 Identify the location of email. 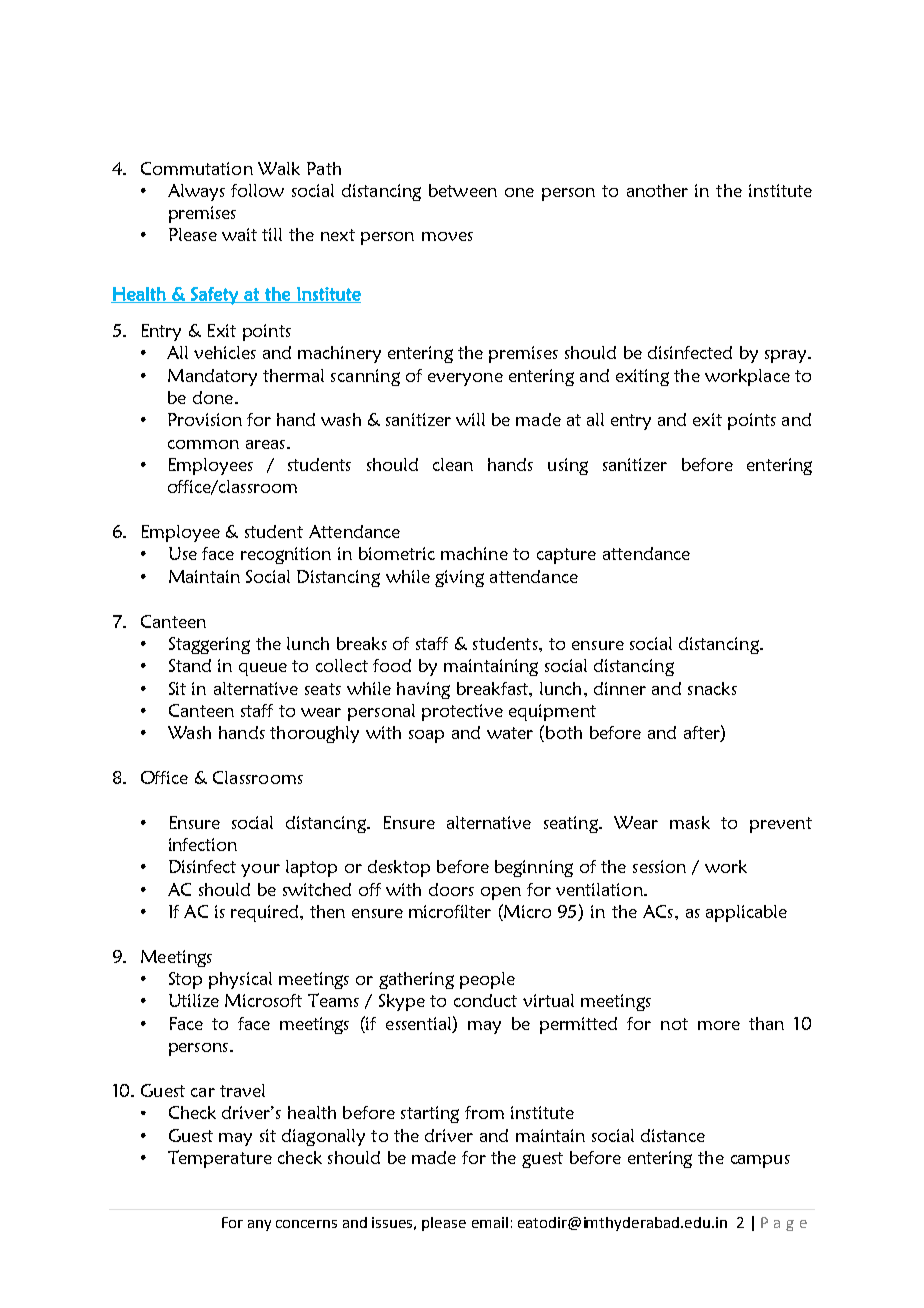
(490, 1222).
